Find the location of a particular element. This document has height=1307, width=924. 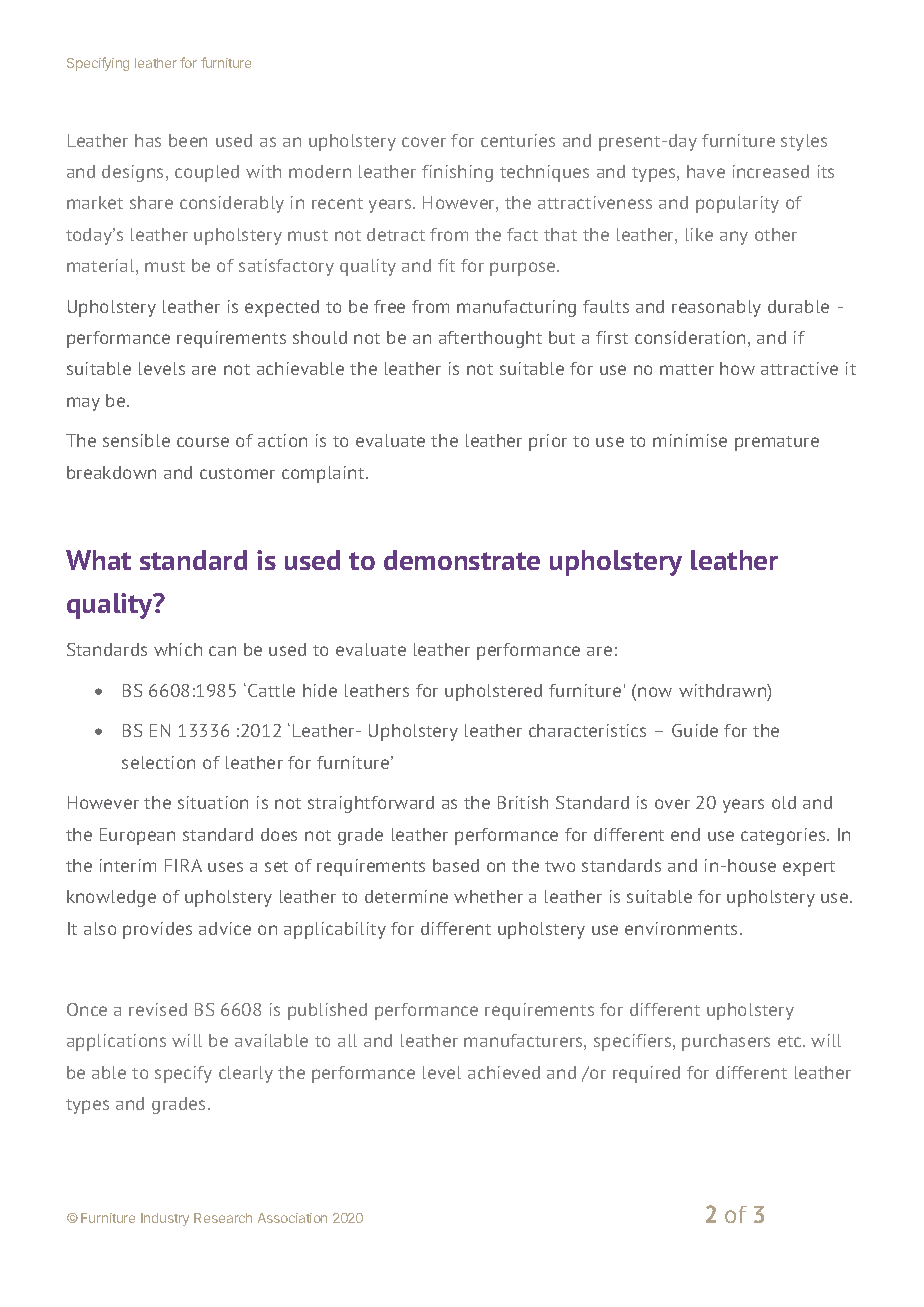

Industry is located at coordinates (165, 1219).
